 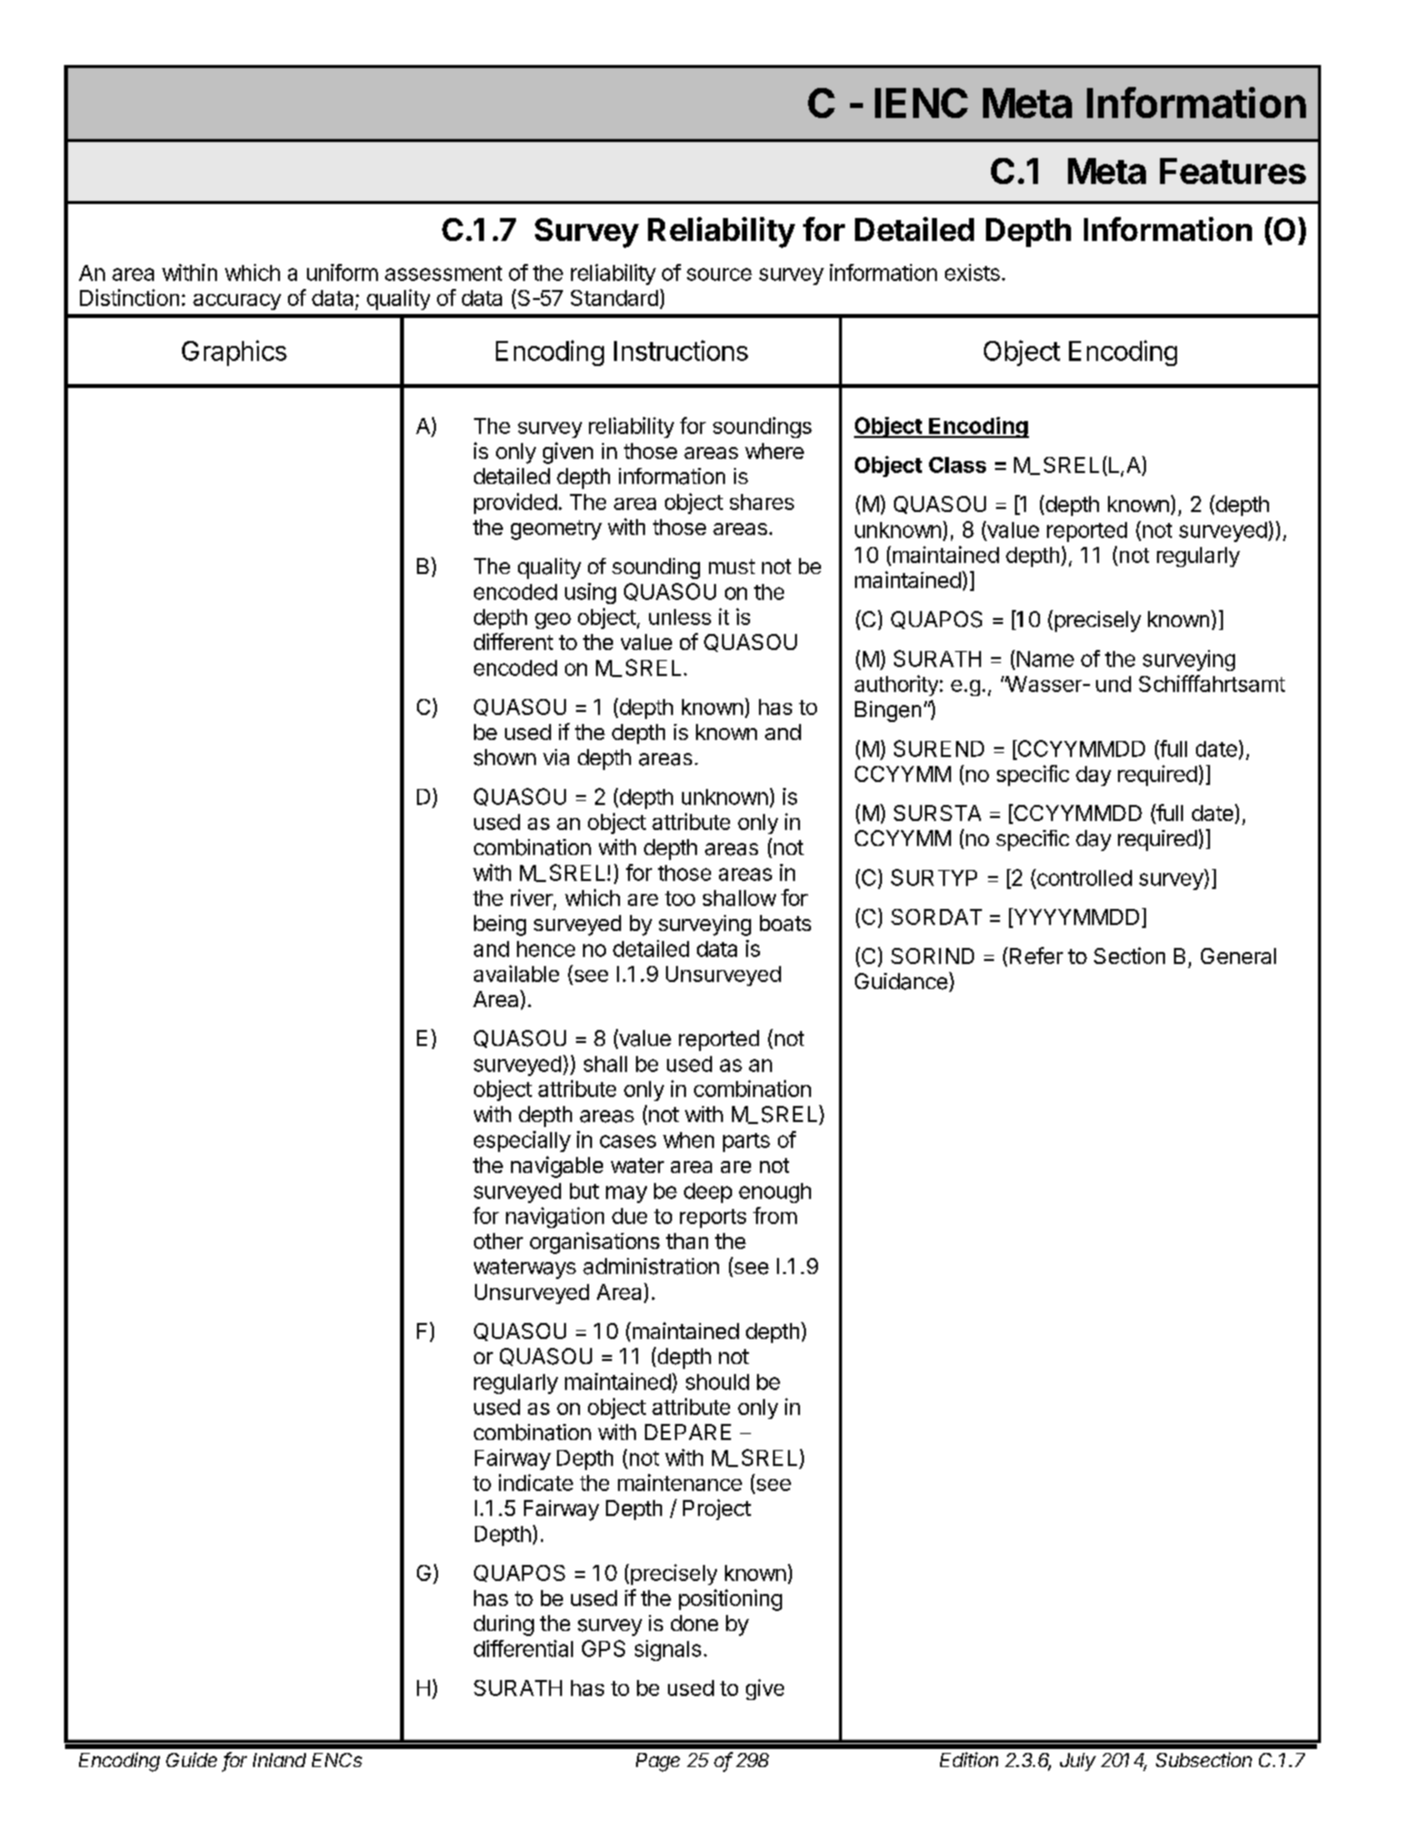 I want to click on Graphics, so click(x=234, y=353).
